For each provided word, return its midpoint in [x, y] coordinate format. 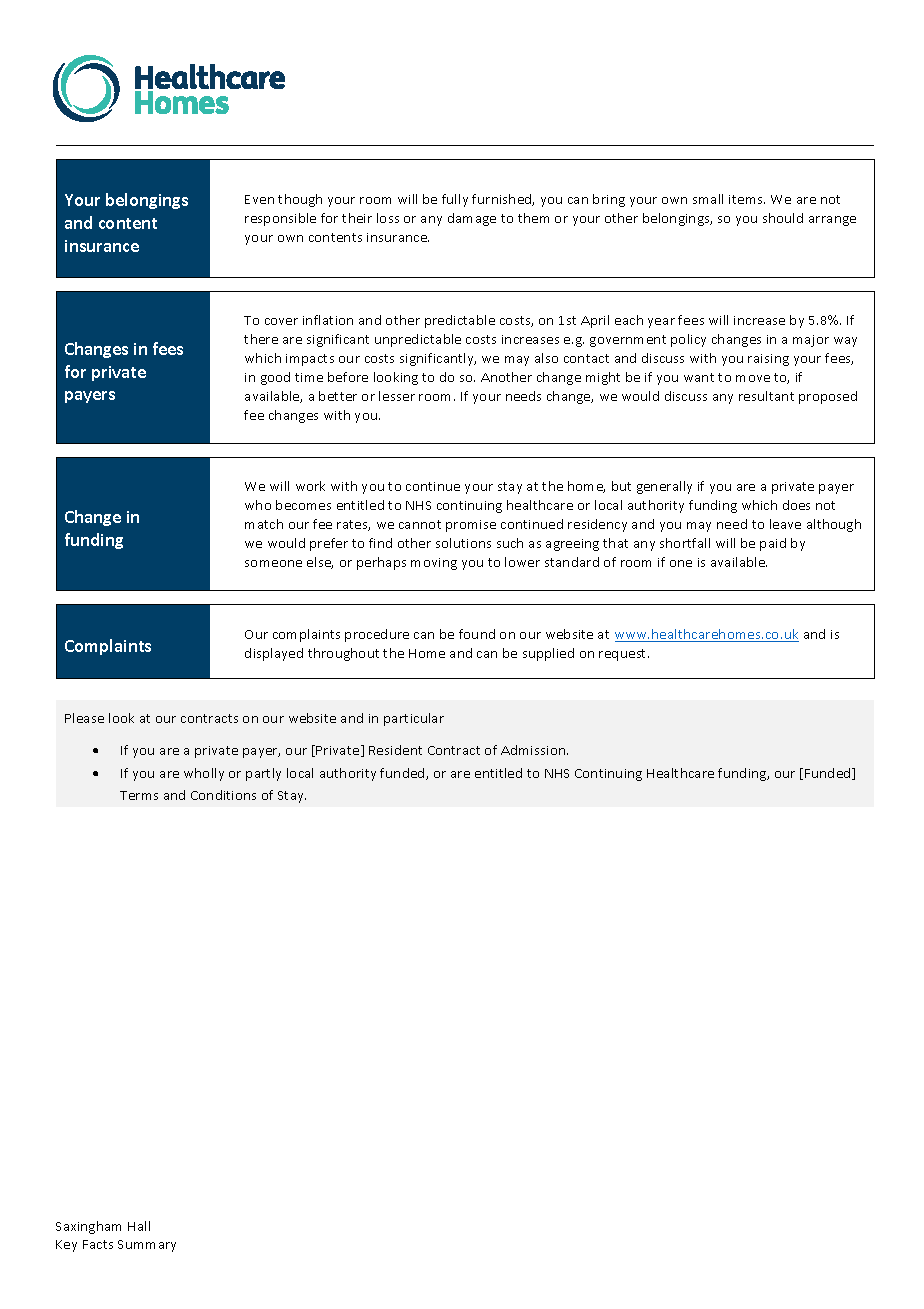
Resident [395, 750]
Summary [147, 1246]
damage [472, 219]
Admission [534, 750]
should [783, 218]
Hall [139, 1226]
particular [414, 719]
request [624, 655]
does [796, 505]
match [264, 524]
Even [259, 199]
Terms [139, 795]
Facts [98, 1244]
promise [471, 526]
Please [84, 718]
